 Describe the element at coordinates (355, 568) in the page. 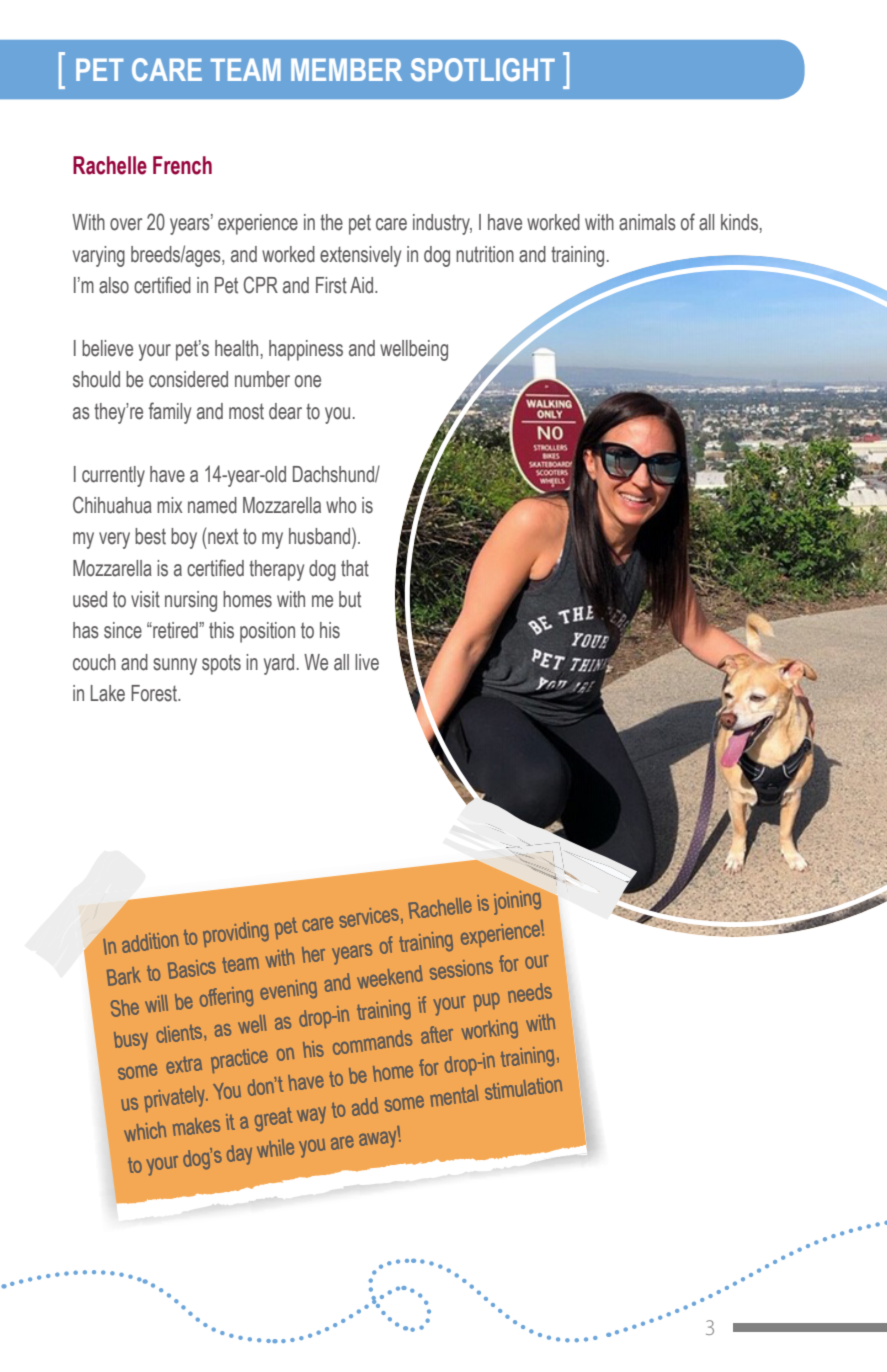

I see `that` at that location.
